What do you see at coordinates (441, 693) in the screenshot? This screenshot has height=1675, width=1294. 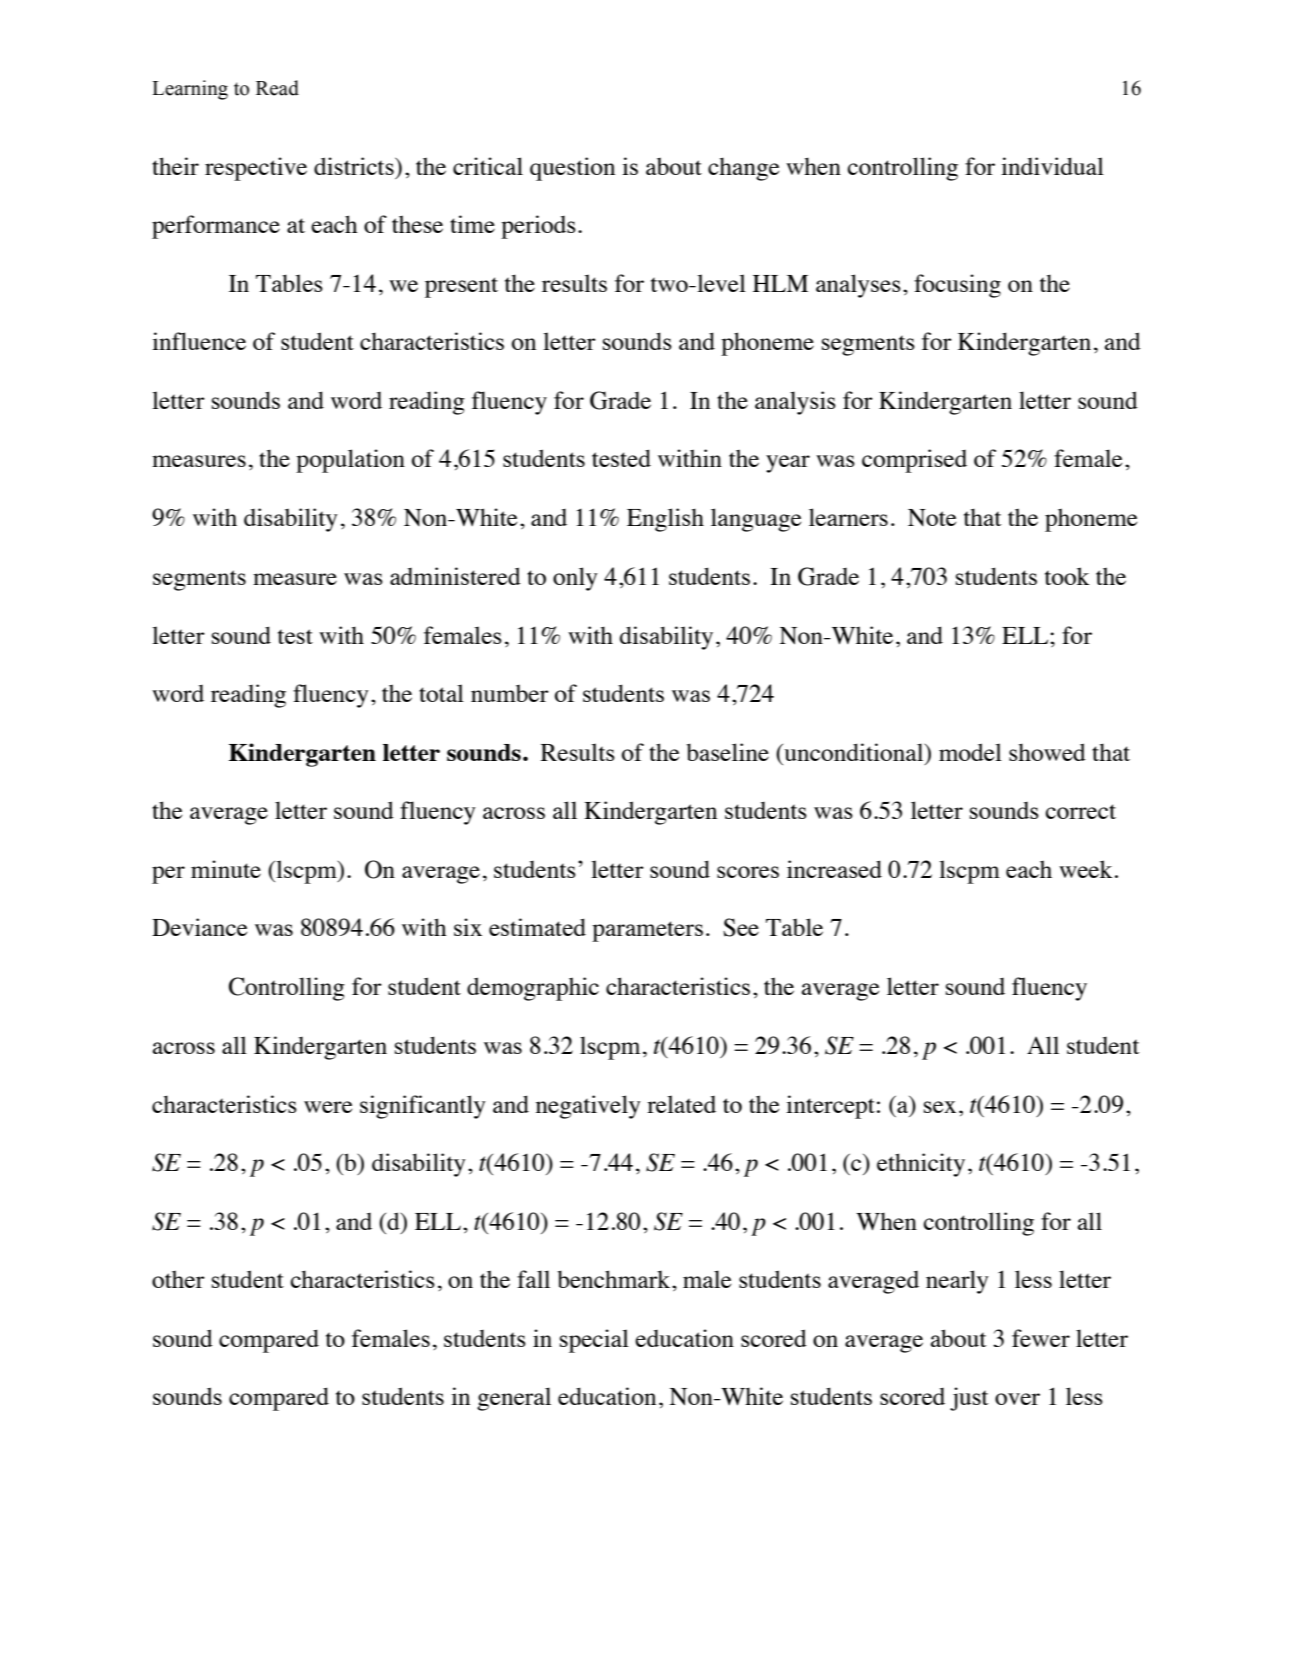 I see `total` at bounding box center [441, 693].
